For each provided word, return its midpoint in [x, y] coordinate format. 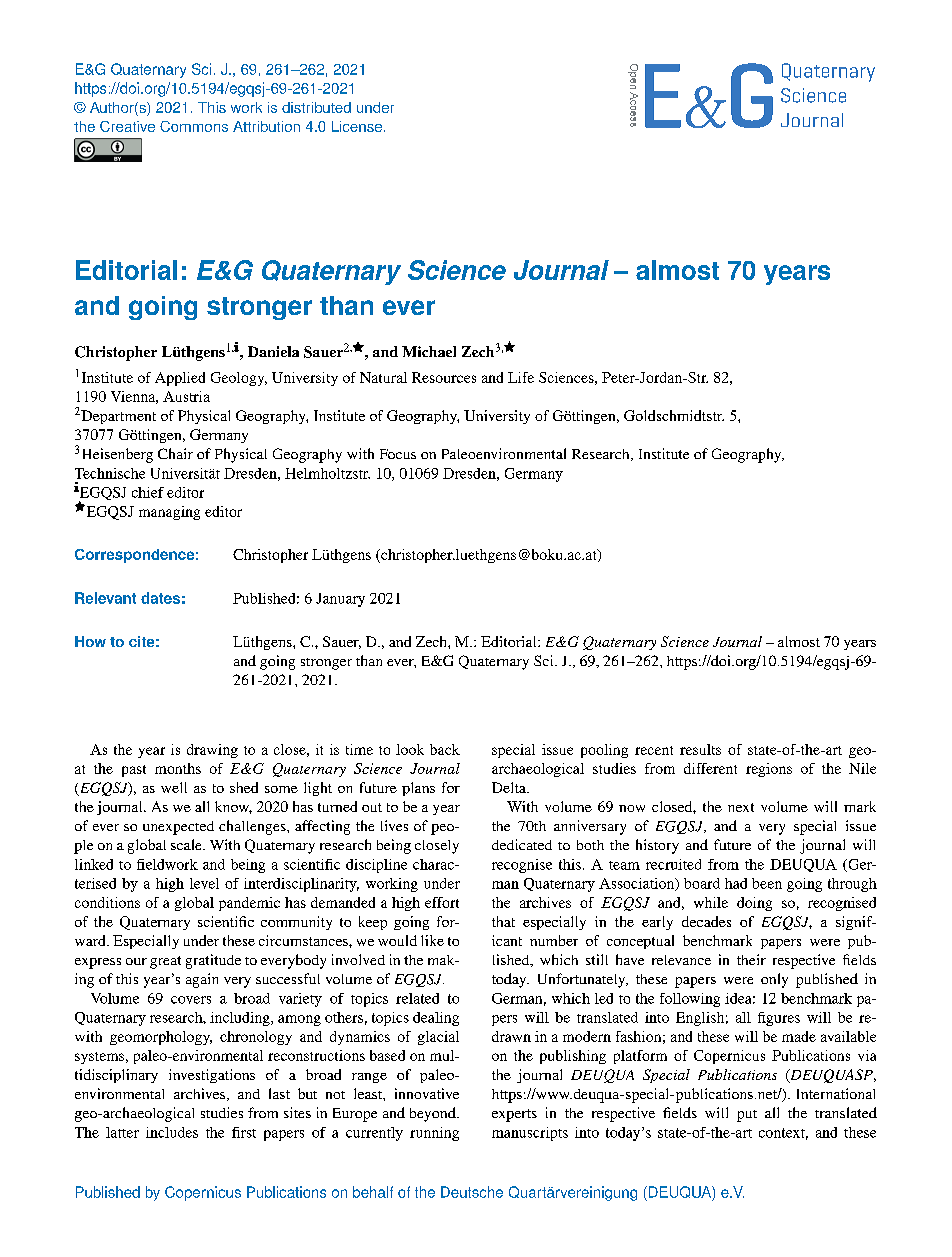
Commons [194, 126]
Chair [175, 453]
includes [172, 1132]
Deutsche [472, 1192]
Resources [444, 377]
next [741, 807]
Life [521, 377]
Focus [398, 454]
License [357, 126]
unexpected [178, 828]
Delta [510, 787]
